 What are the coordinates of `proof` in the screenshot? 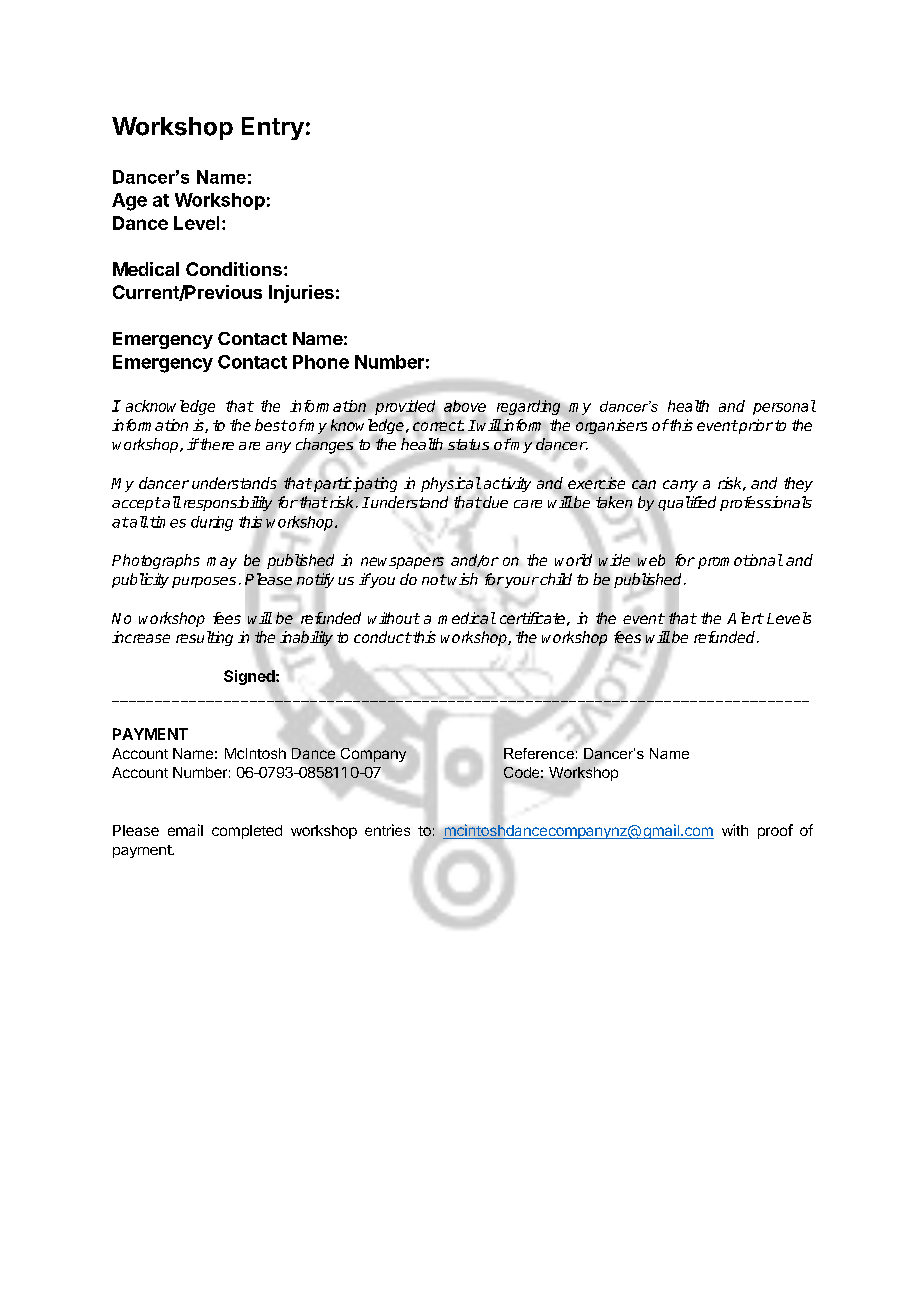 It's located at (775, 831).
